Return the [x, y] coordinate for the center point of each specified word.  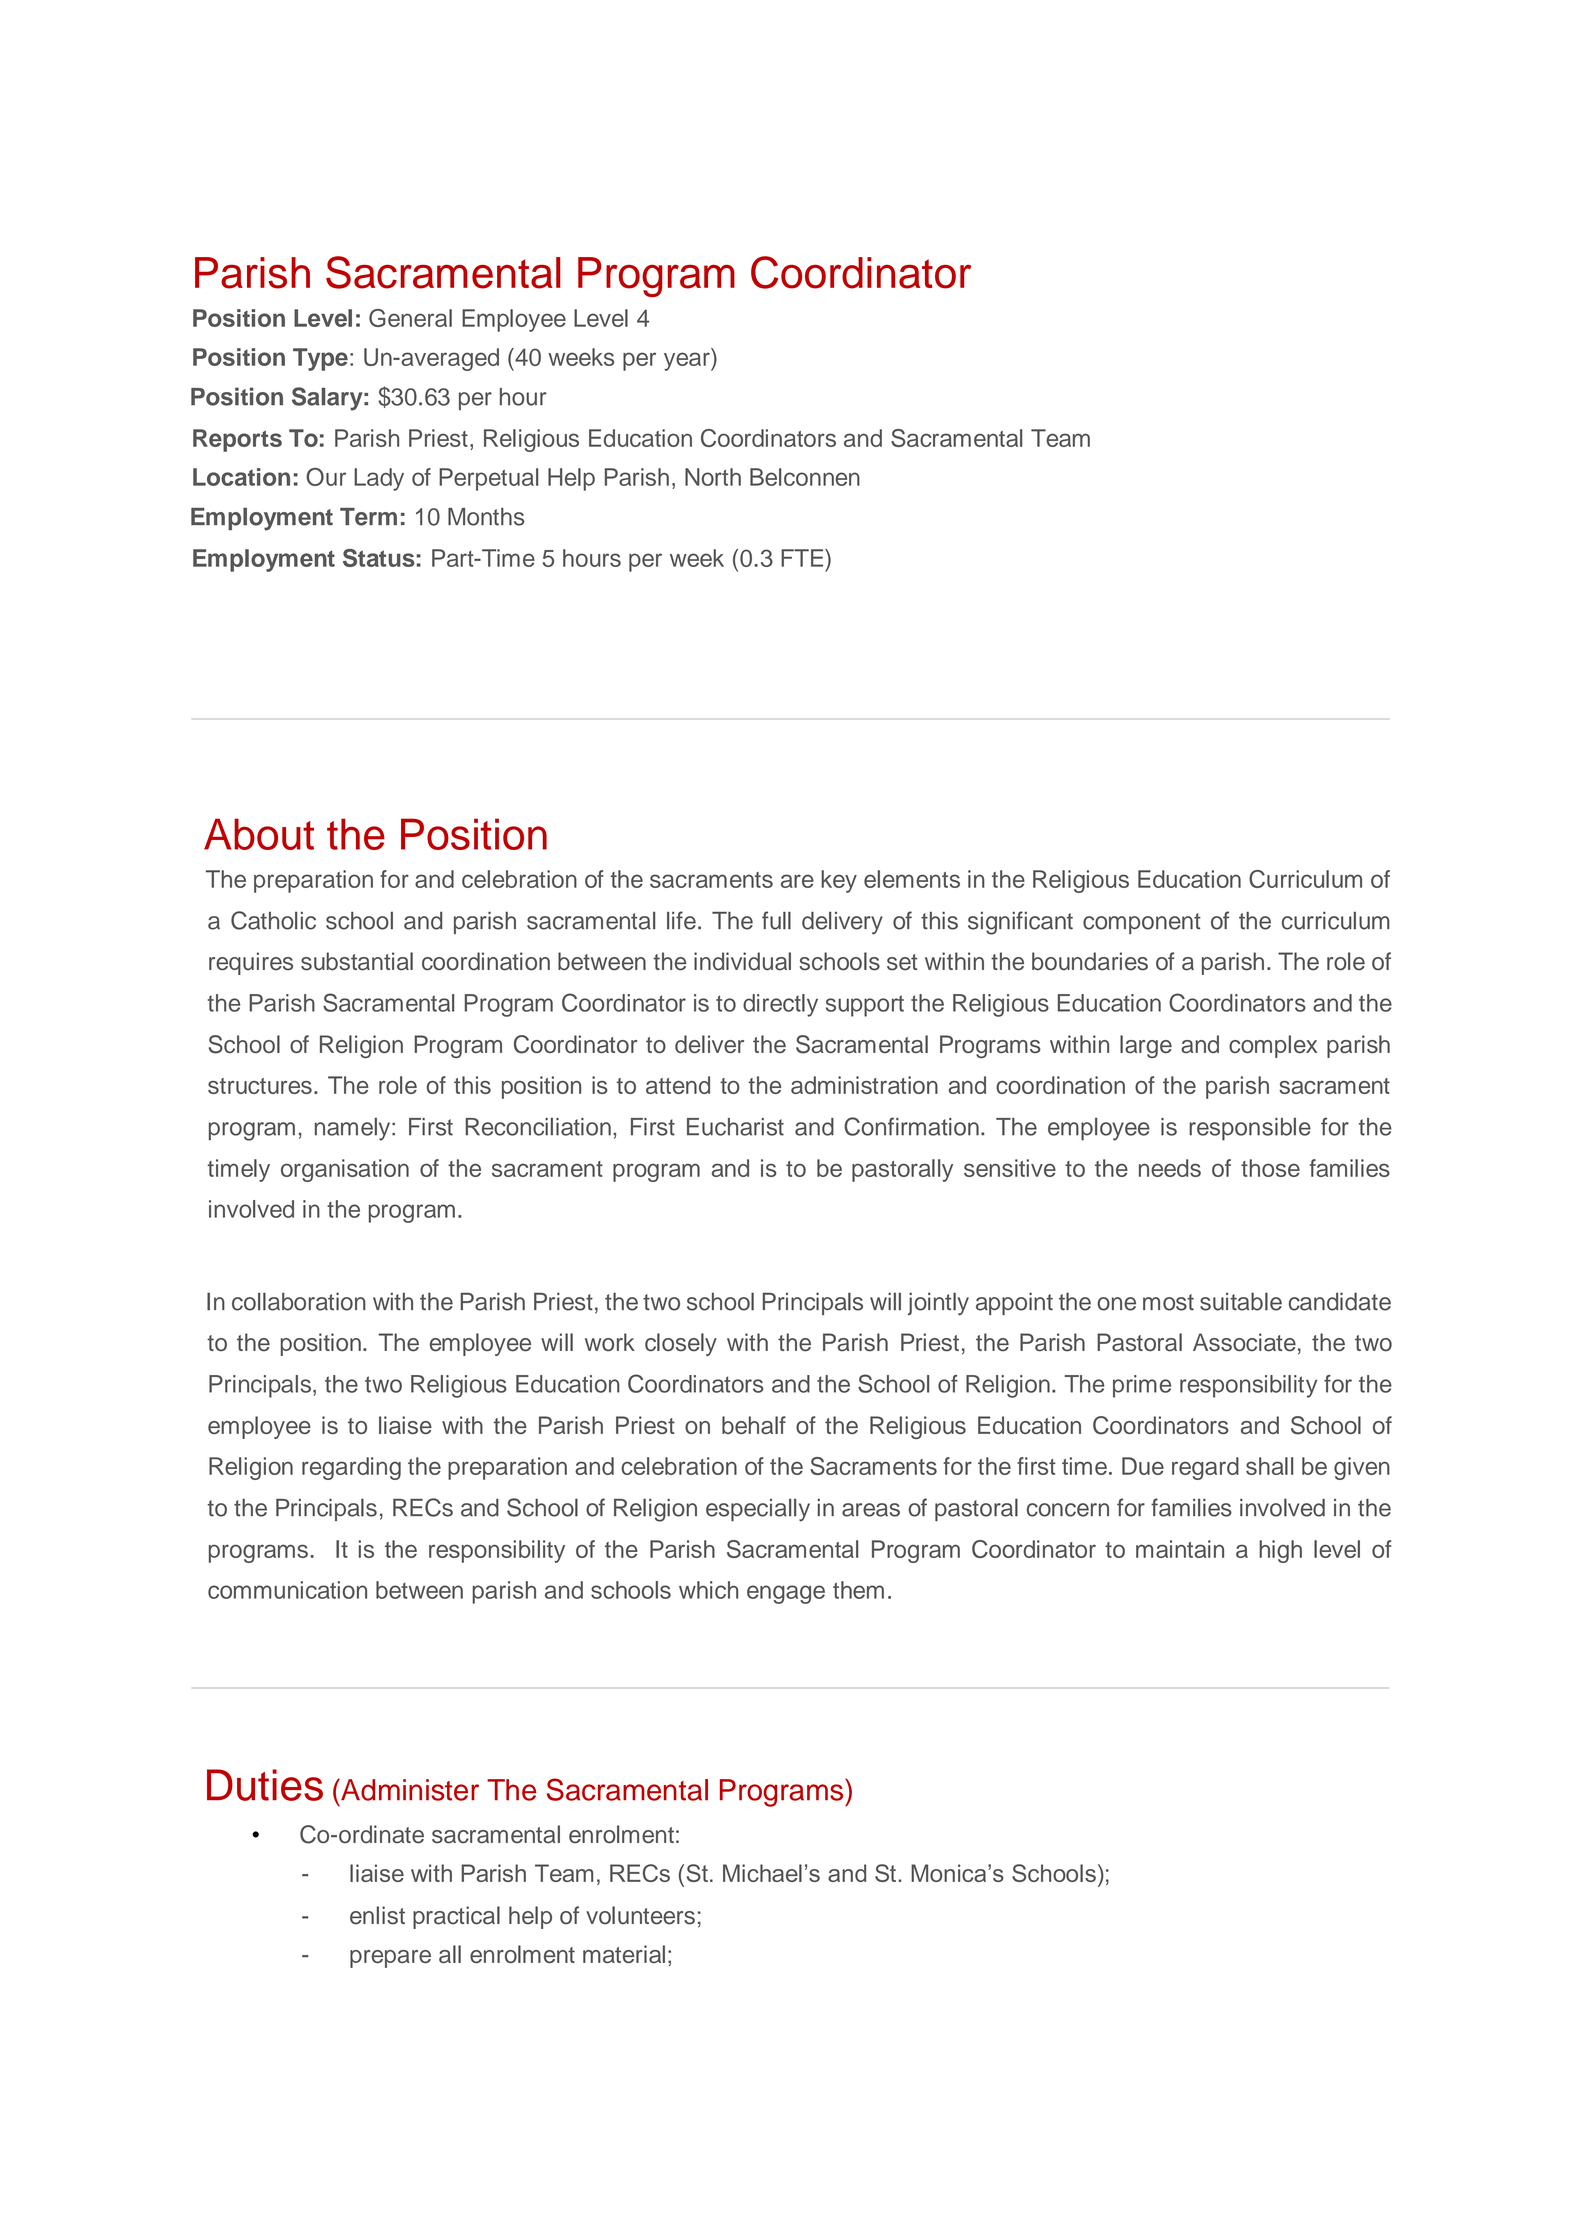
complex [1273, 1046]
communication [287, 1590]
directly [780, 1005]
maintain [1180, 1549]
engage [786, 1594]
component [1142, 923]
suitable [1241, 1301]
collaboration [299, 1301]
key [839, 881]
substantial [357, 961]
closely [681, 1344]
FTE [803, 558]
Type [320, 359]
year [688, 361]
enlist [377, 1915]
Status [379, 558]
